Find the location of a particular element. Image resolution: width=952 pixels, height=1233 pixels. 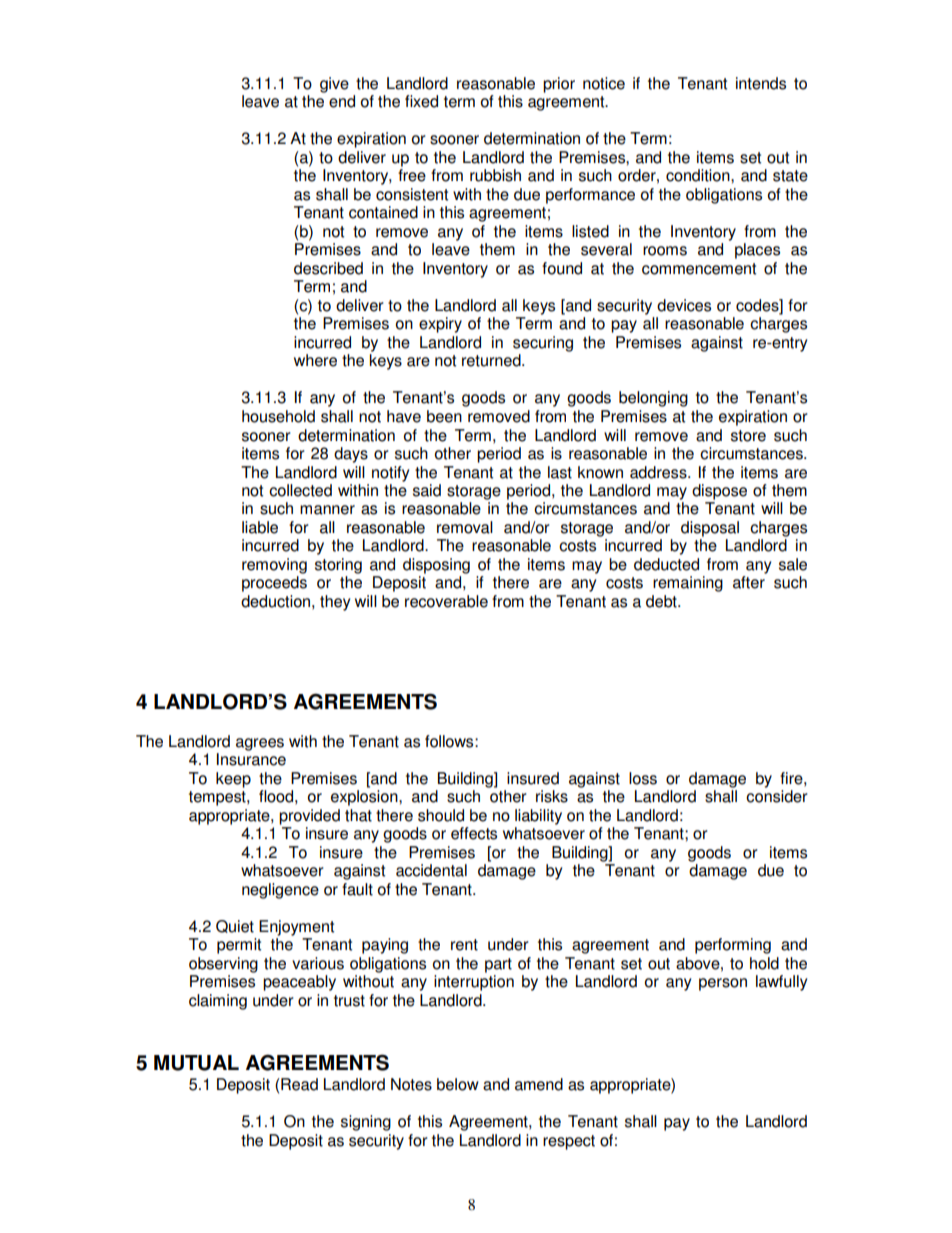

Read is located at coordinates (298, 1084).
